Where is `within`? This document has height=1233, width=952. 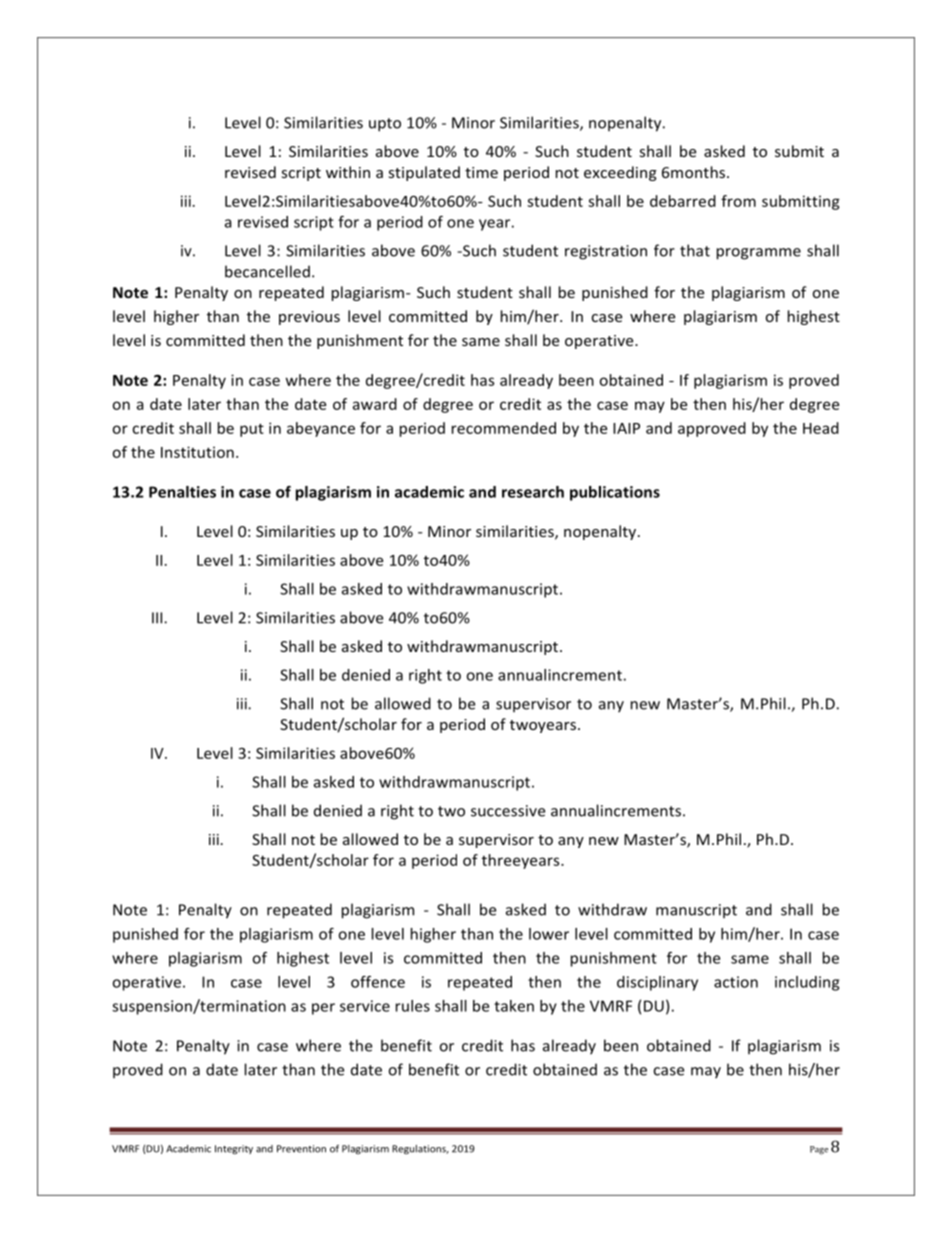 within is located at coordinates (348, 172).
